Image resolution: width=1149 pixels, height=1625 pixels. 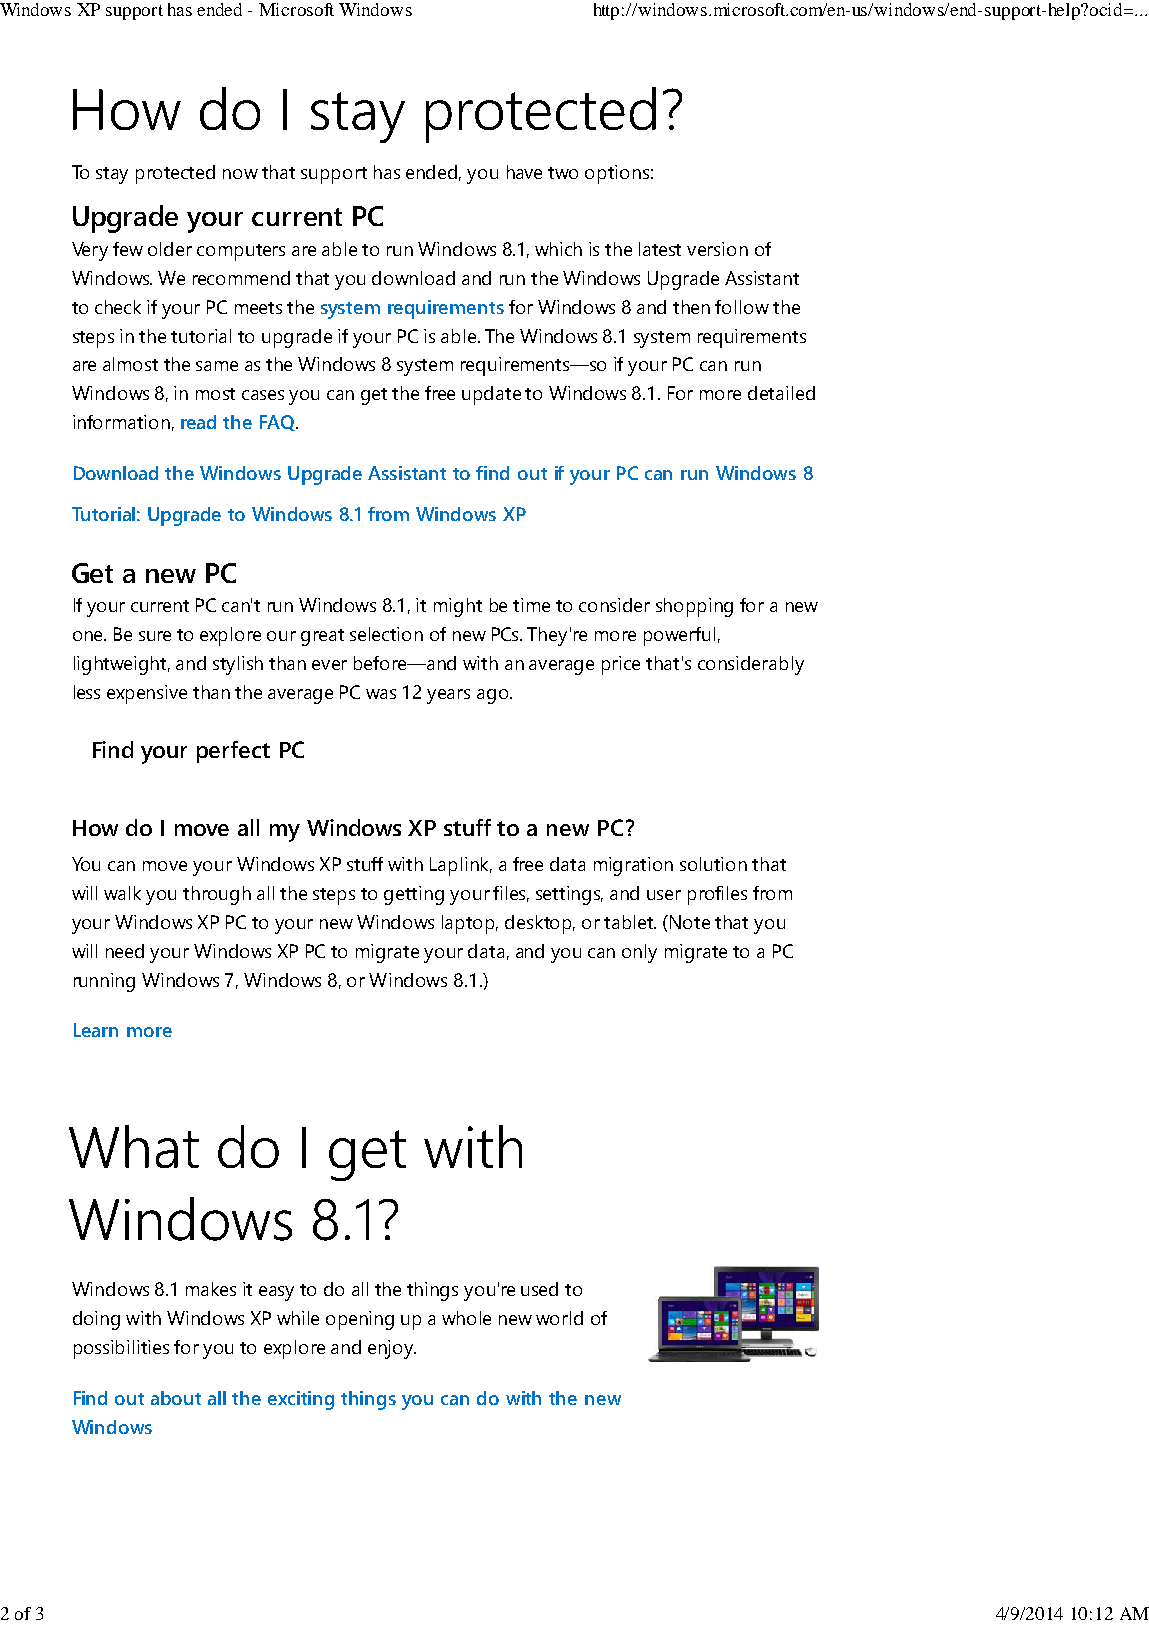 I want to click on What, so click(x=134, y=1146).
